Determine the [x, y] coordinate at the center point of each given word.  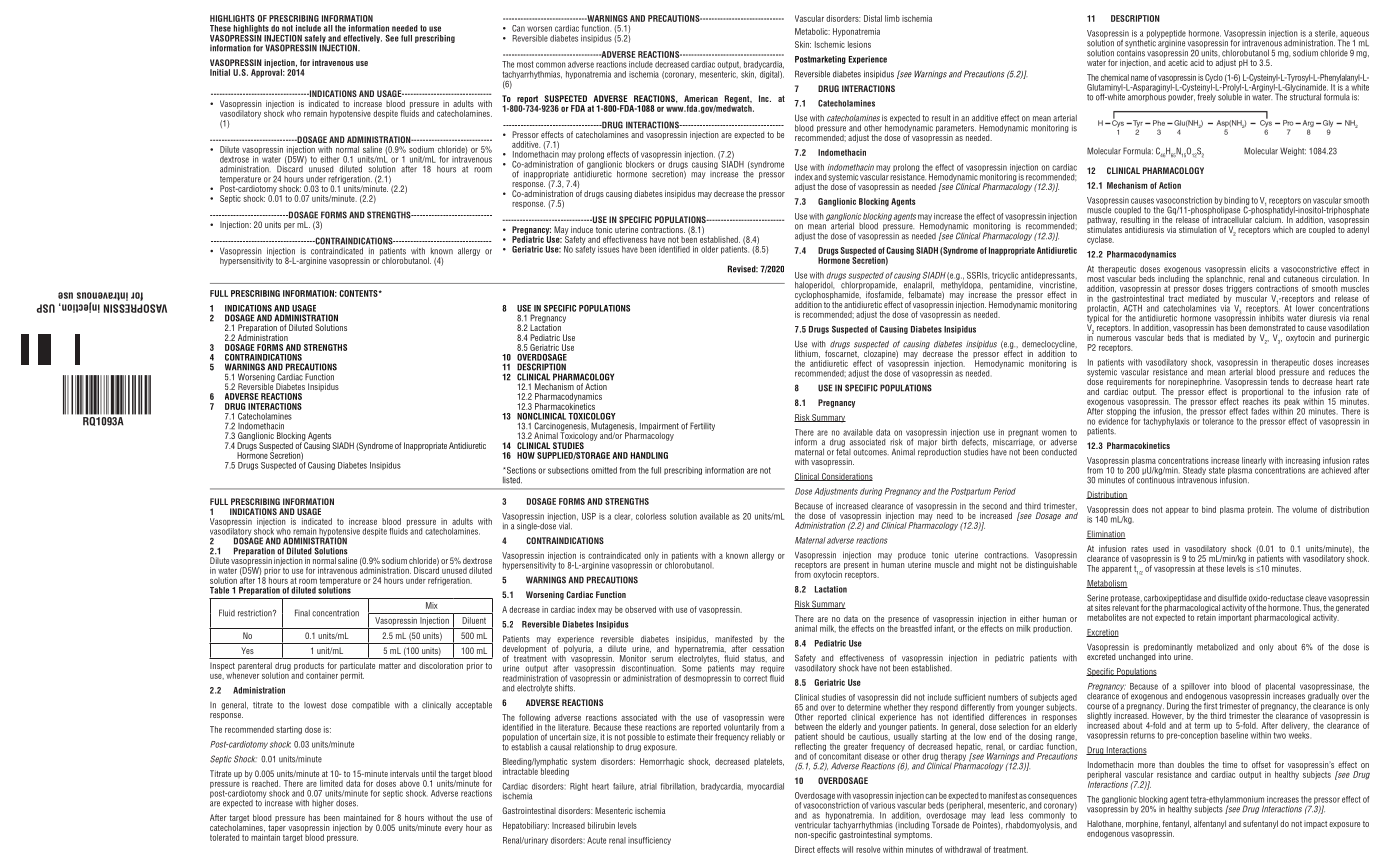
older [709, 249]
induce [582, 229]
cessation [768, 647]
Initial [220, 72]
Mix [432, 605]
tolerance [1217, 420]
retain [1206, 616]
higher [323, 804]
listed [512, 480]
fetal [843, 451]
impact [1315, 825]
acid [1197, 62]
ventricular [813, 824]
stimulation [1198, 229]
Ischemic [830, 44]
